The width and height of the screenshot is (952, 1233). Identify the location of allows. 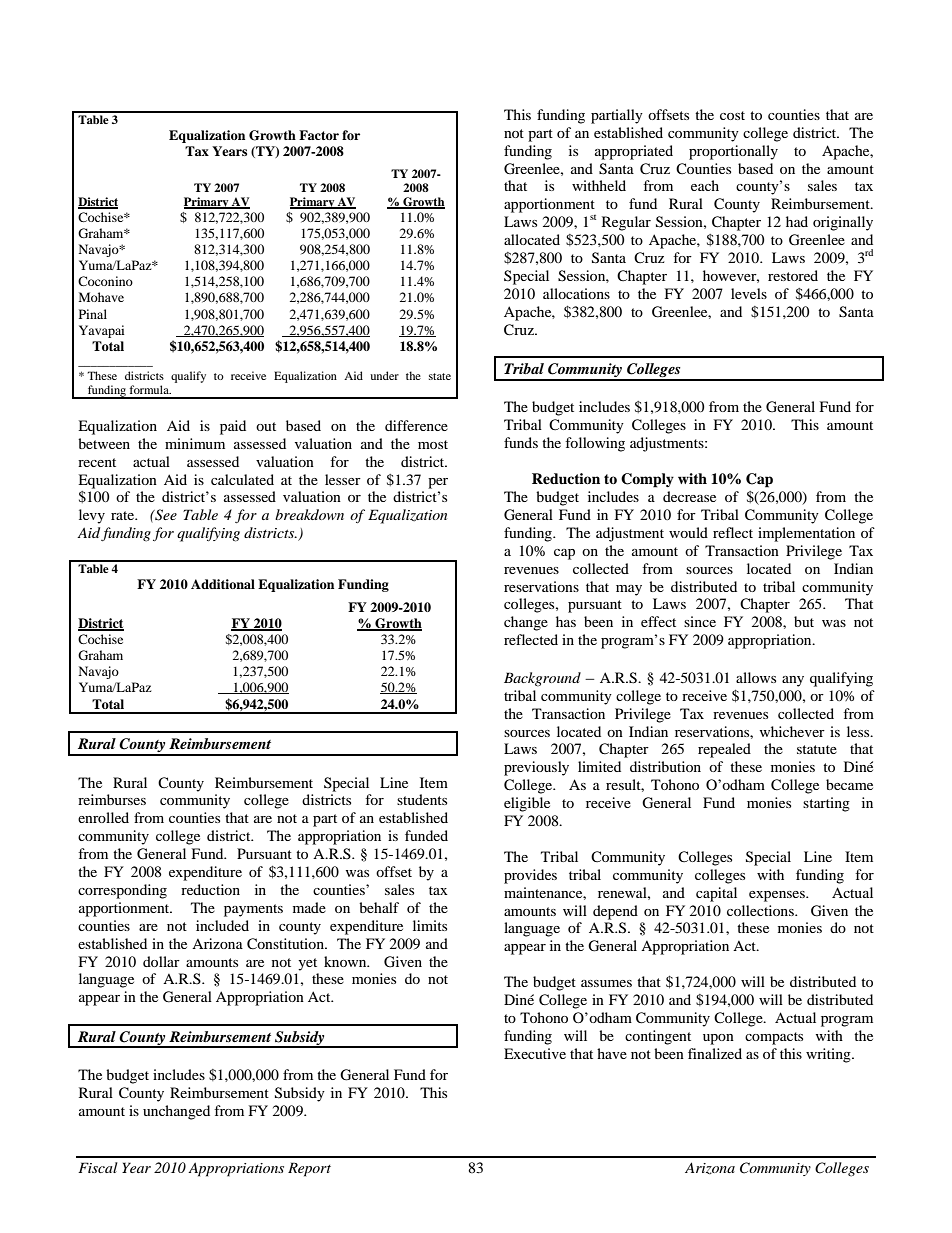
(756, 677).
